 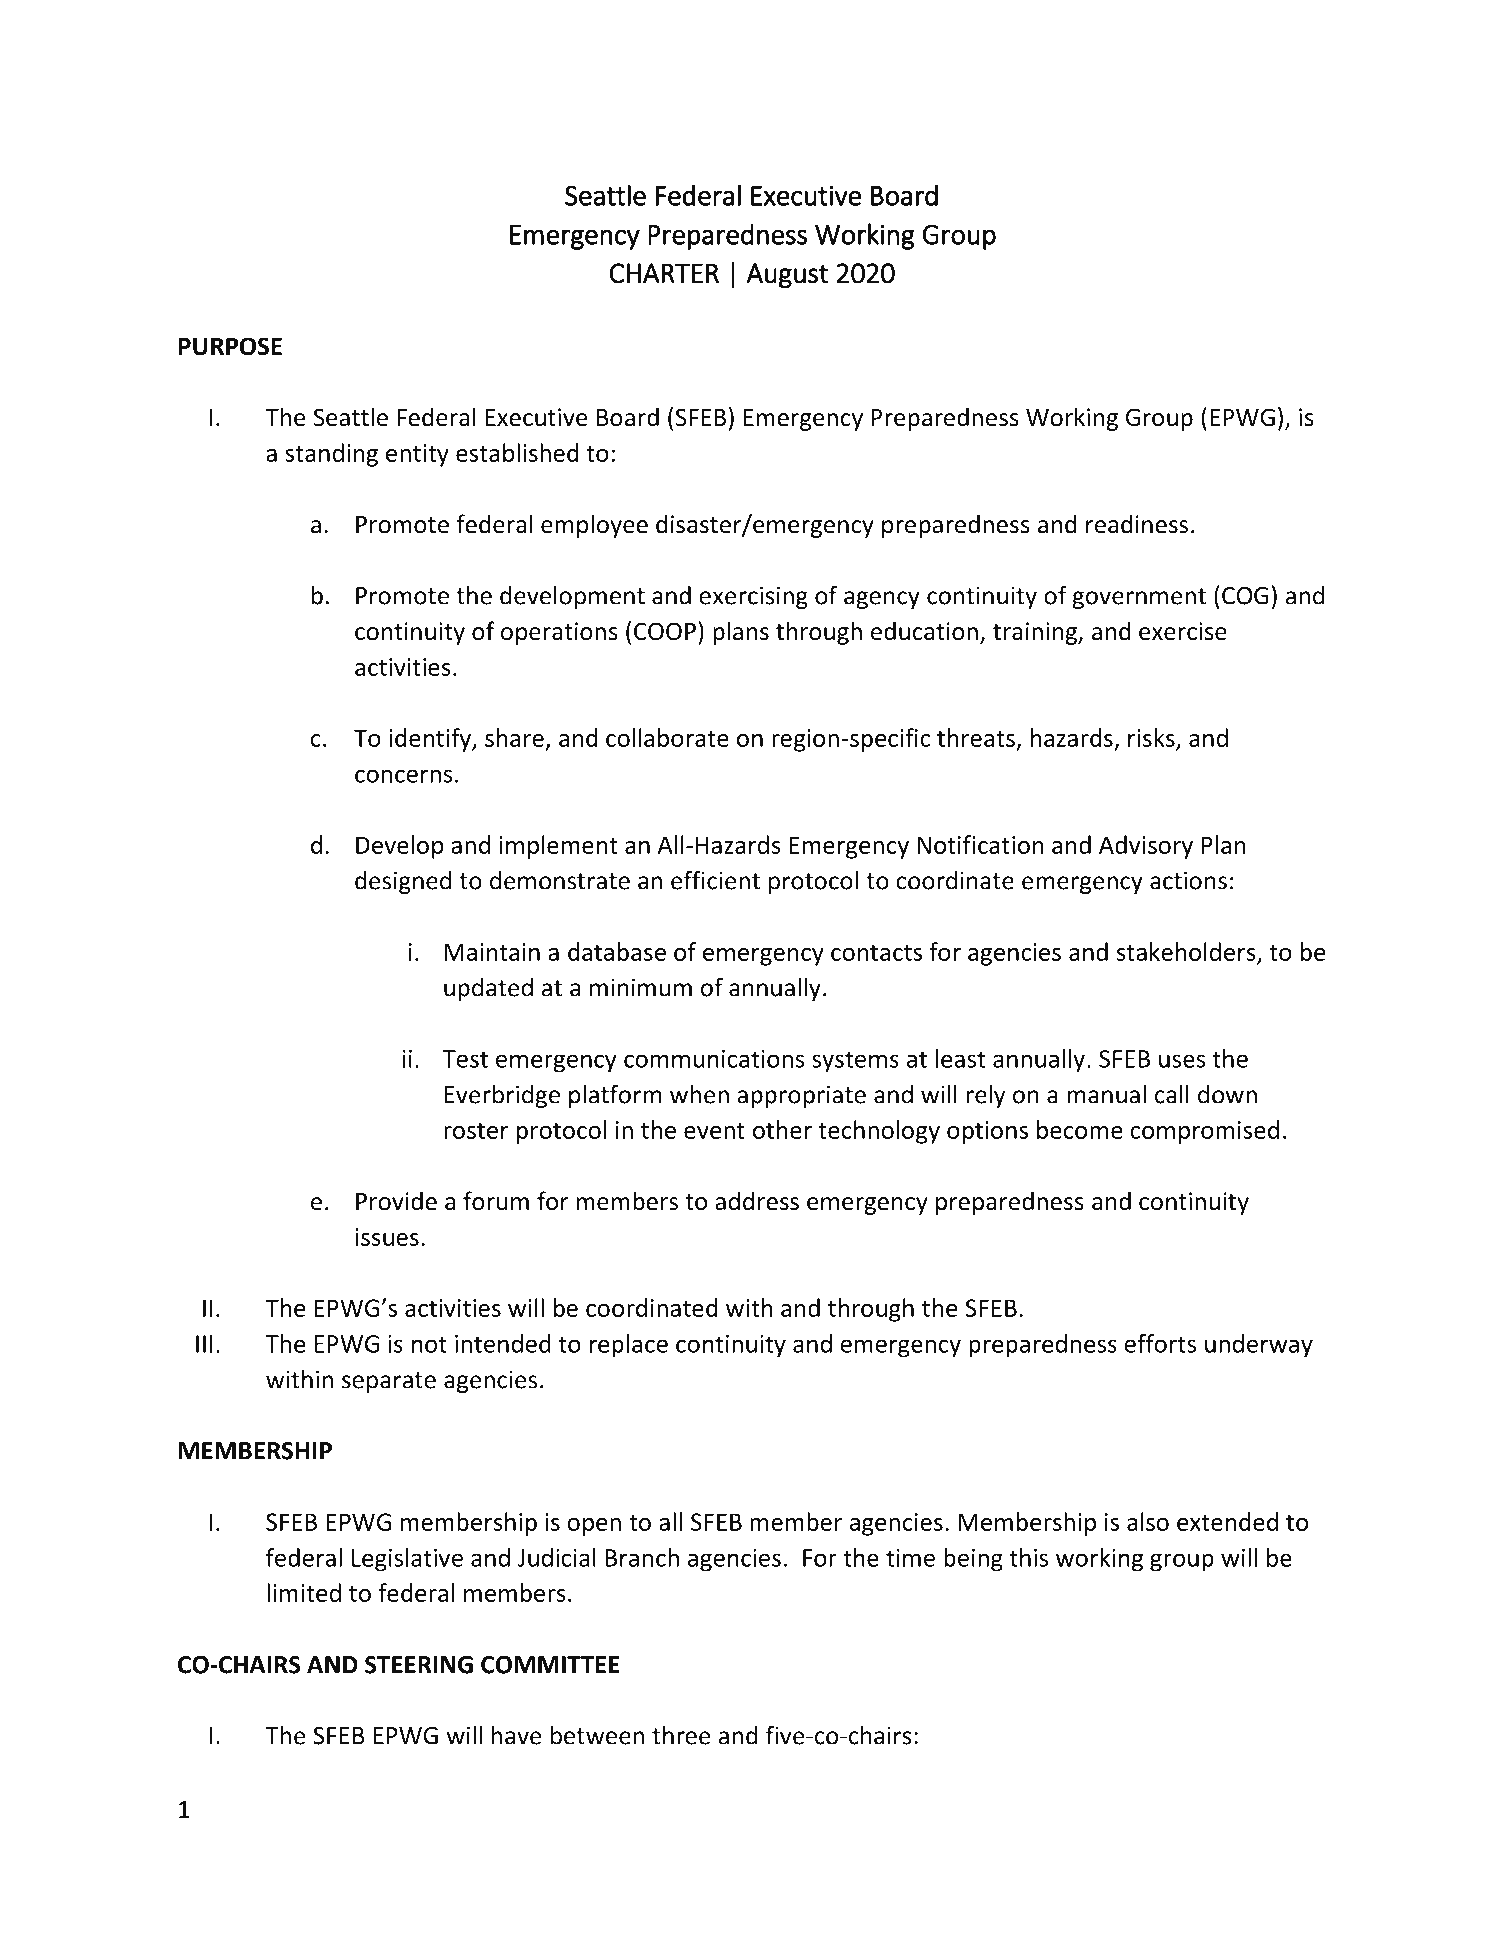 What do you see at coordinates (389, 1382) in the document?
I see `separate` at bounding box center [389, 1382].
